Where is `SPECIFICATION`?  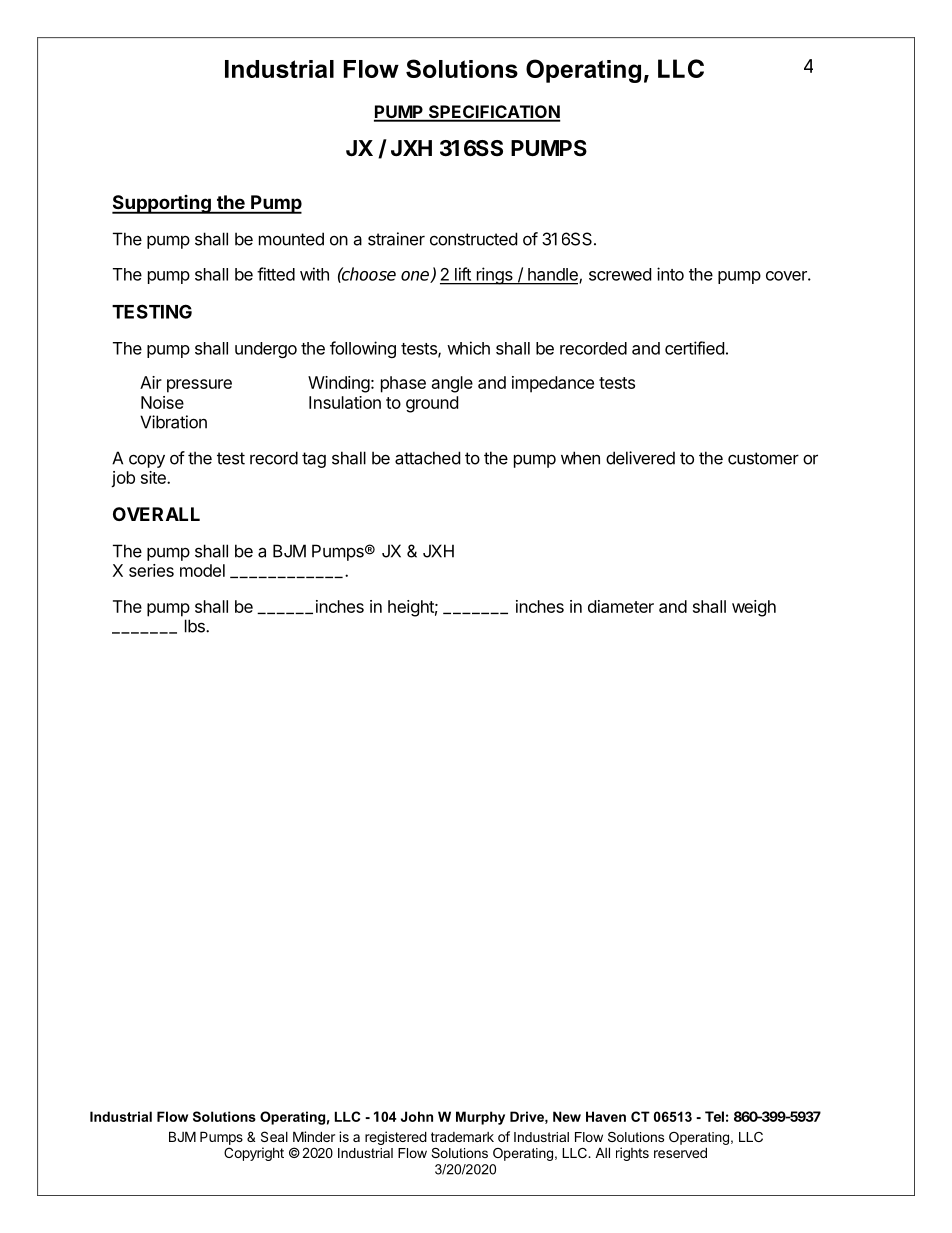 SPECIFICATION is located at coordinates (493, 113).
